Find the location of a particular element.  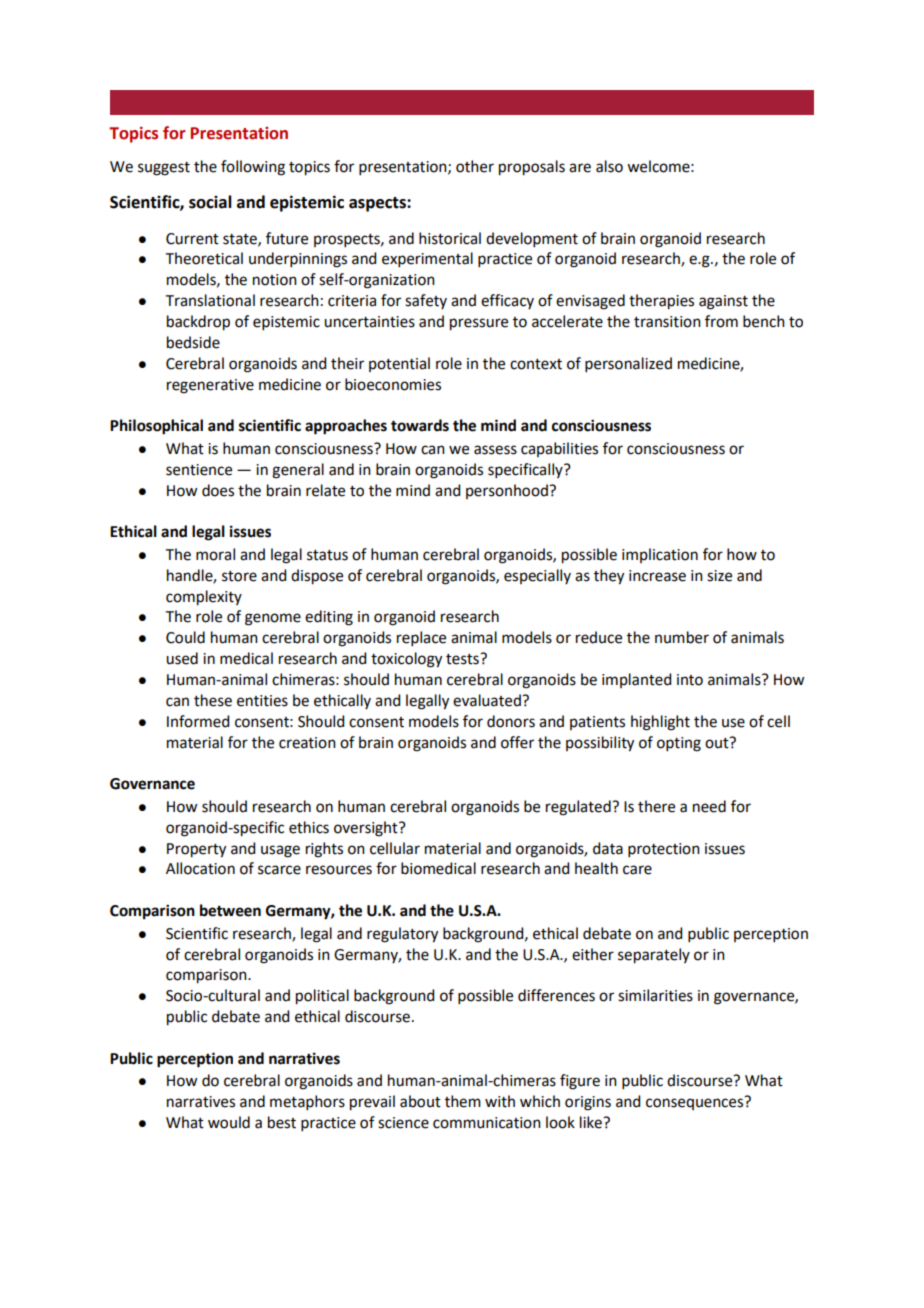

tests is located at coordinates (463, 659).
